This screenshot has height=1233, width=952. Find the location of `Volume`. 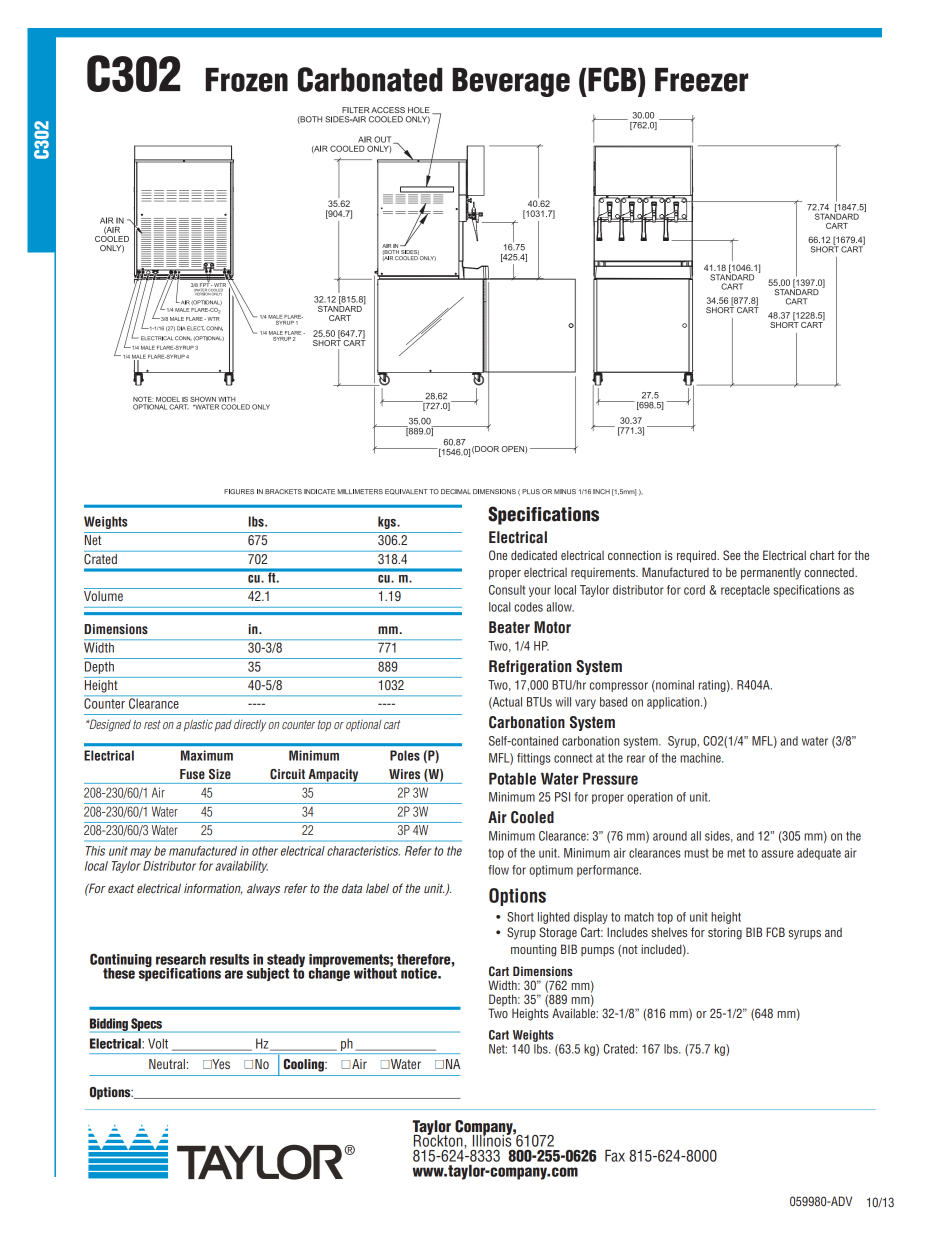

Volume is located at coordinates (103, 596).
